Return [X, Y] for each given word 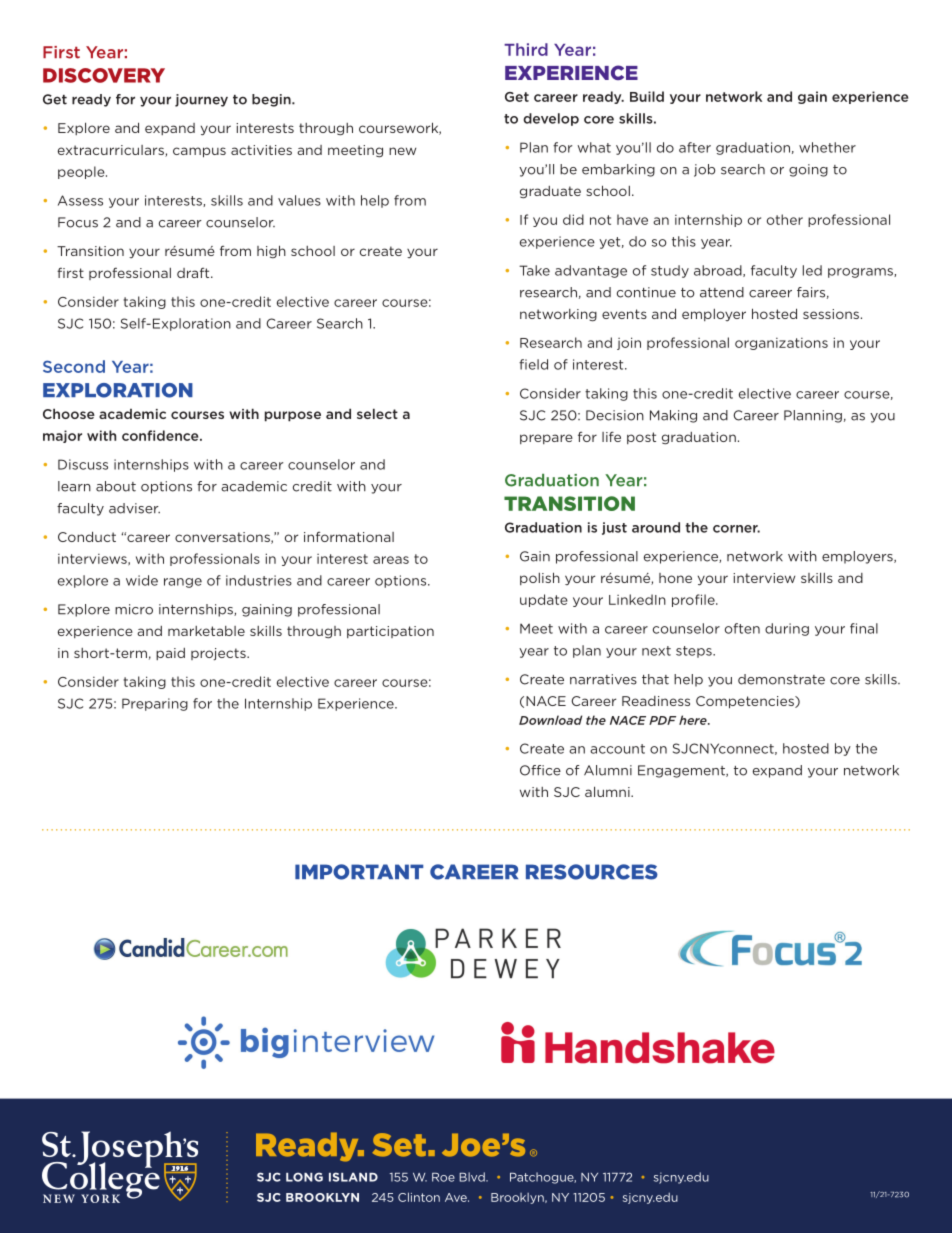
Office [540, 770]
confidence [161, 435]
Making [673, 416]
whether [827, 147]
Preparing [155, 704]
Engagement [682, 771]
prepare [546, 439]
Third [526, 49]
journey [201, 100]
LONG [304, 1177]
